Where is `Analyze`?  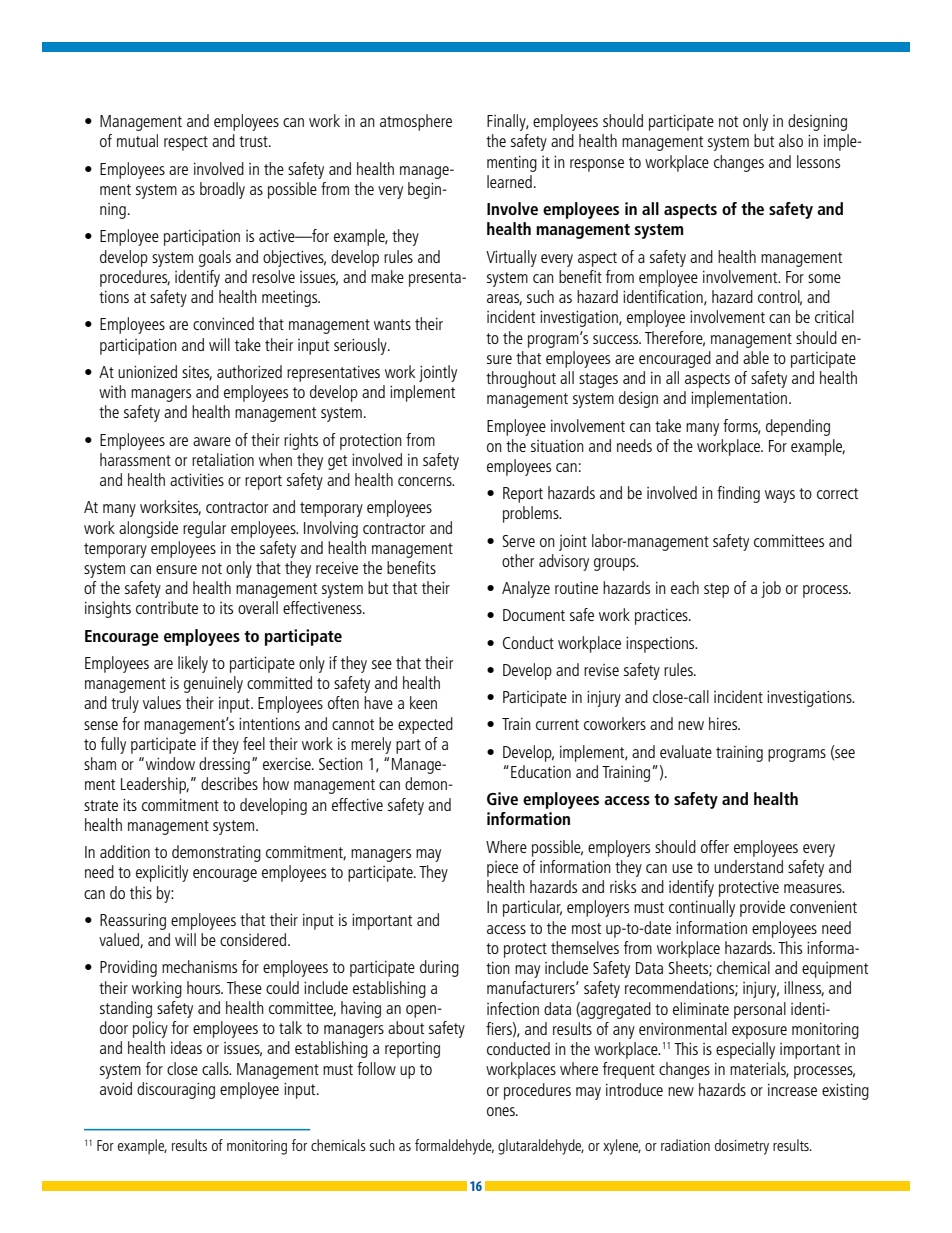
Analyze is located at coordinates (526, 589).
